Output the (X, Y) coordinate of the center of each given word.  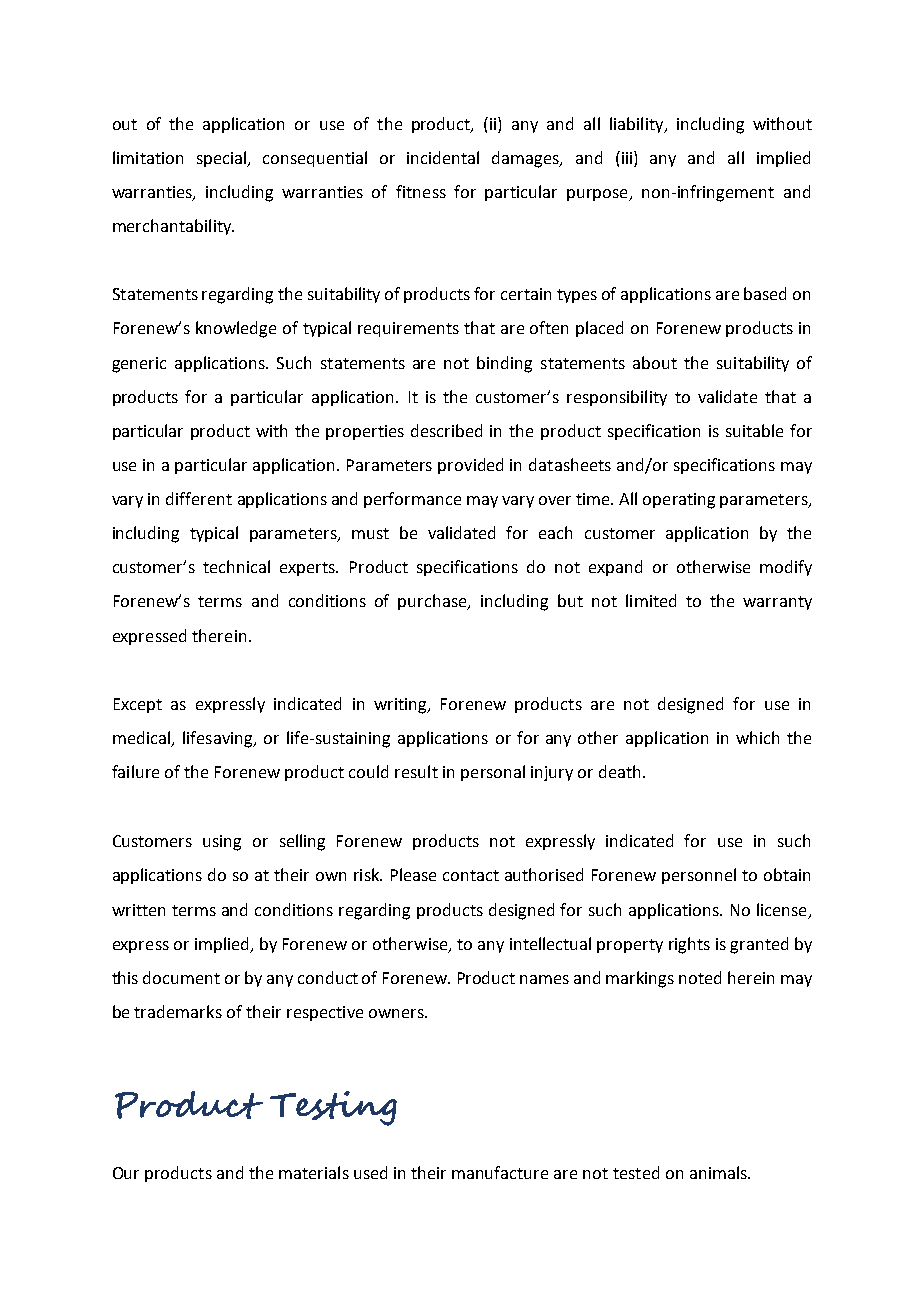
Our (126, 1173)
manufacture (500, 1172)
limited (651, 600)
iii (628, 157)
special (223, 159)
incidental (443, 157)
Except (138, 705)
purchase (433, 602)
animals (719, 1172)
